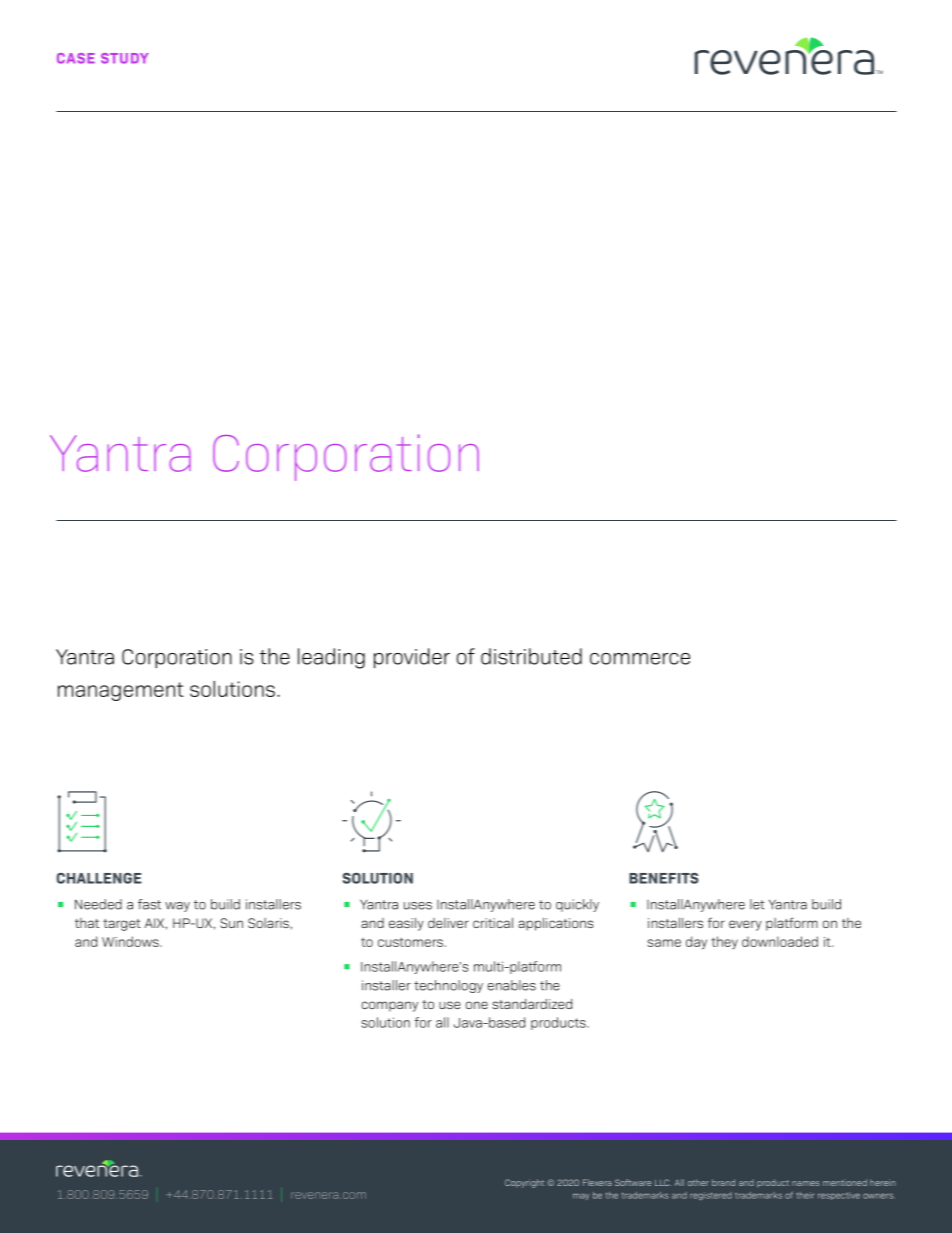  I want to click on company, so click(390, 1006).
